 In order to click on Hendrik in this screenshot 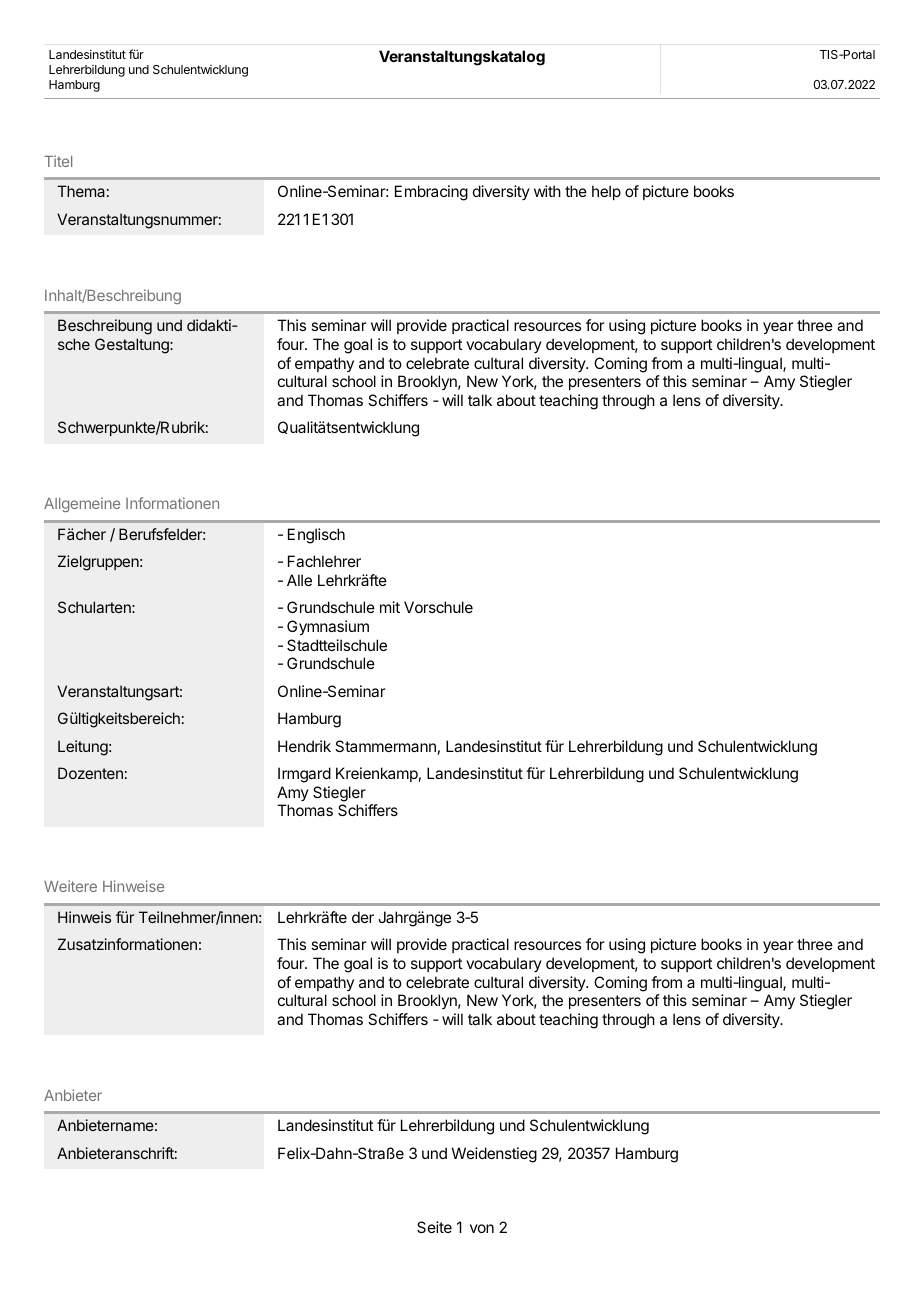, I will do `click(304, 746)`.
